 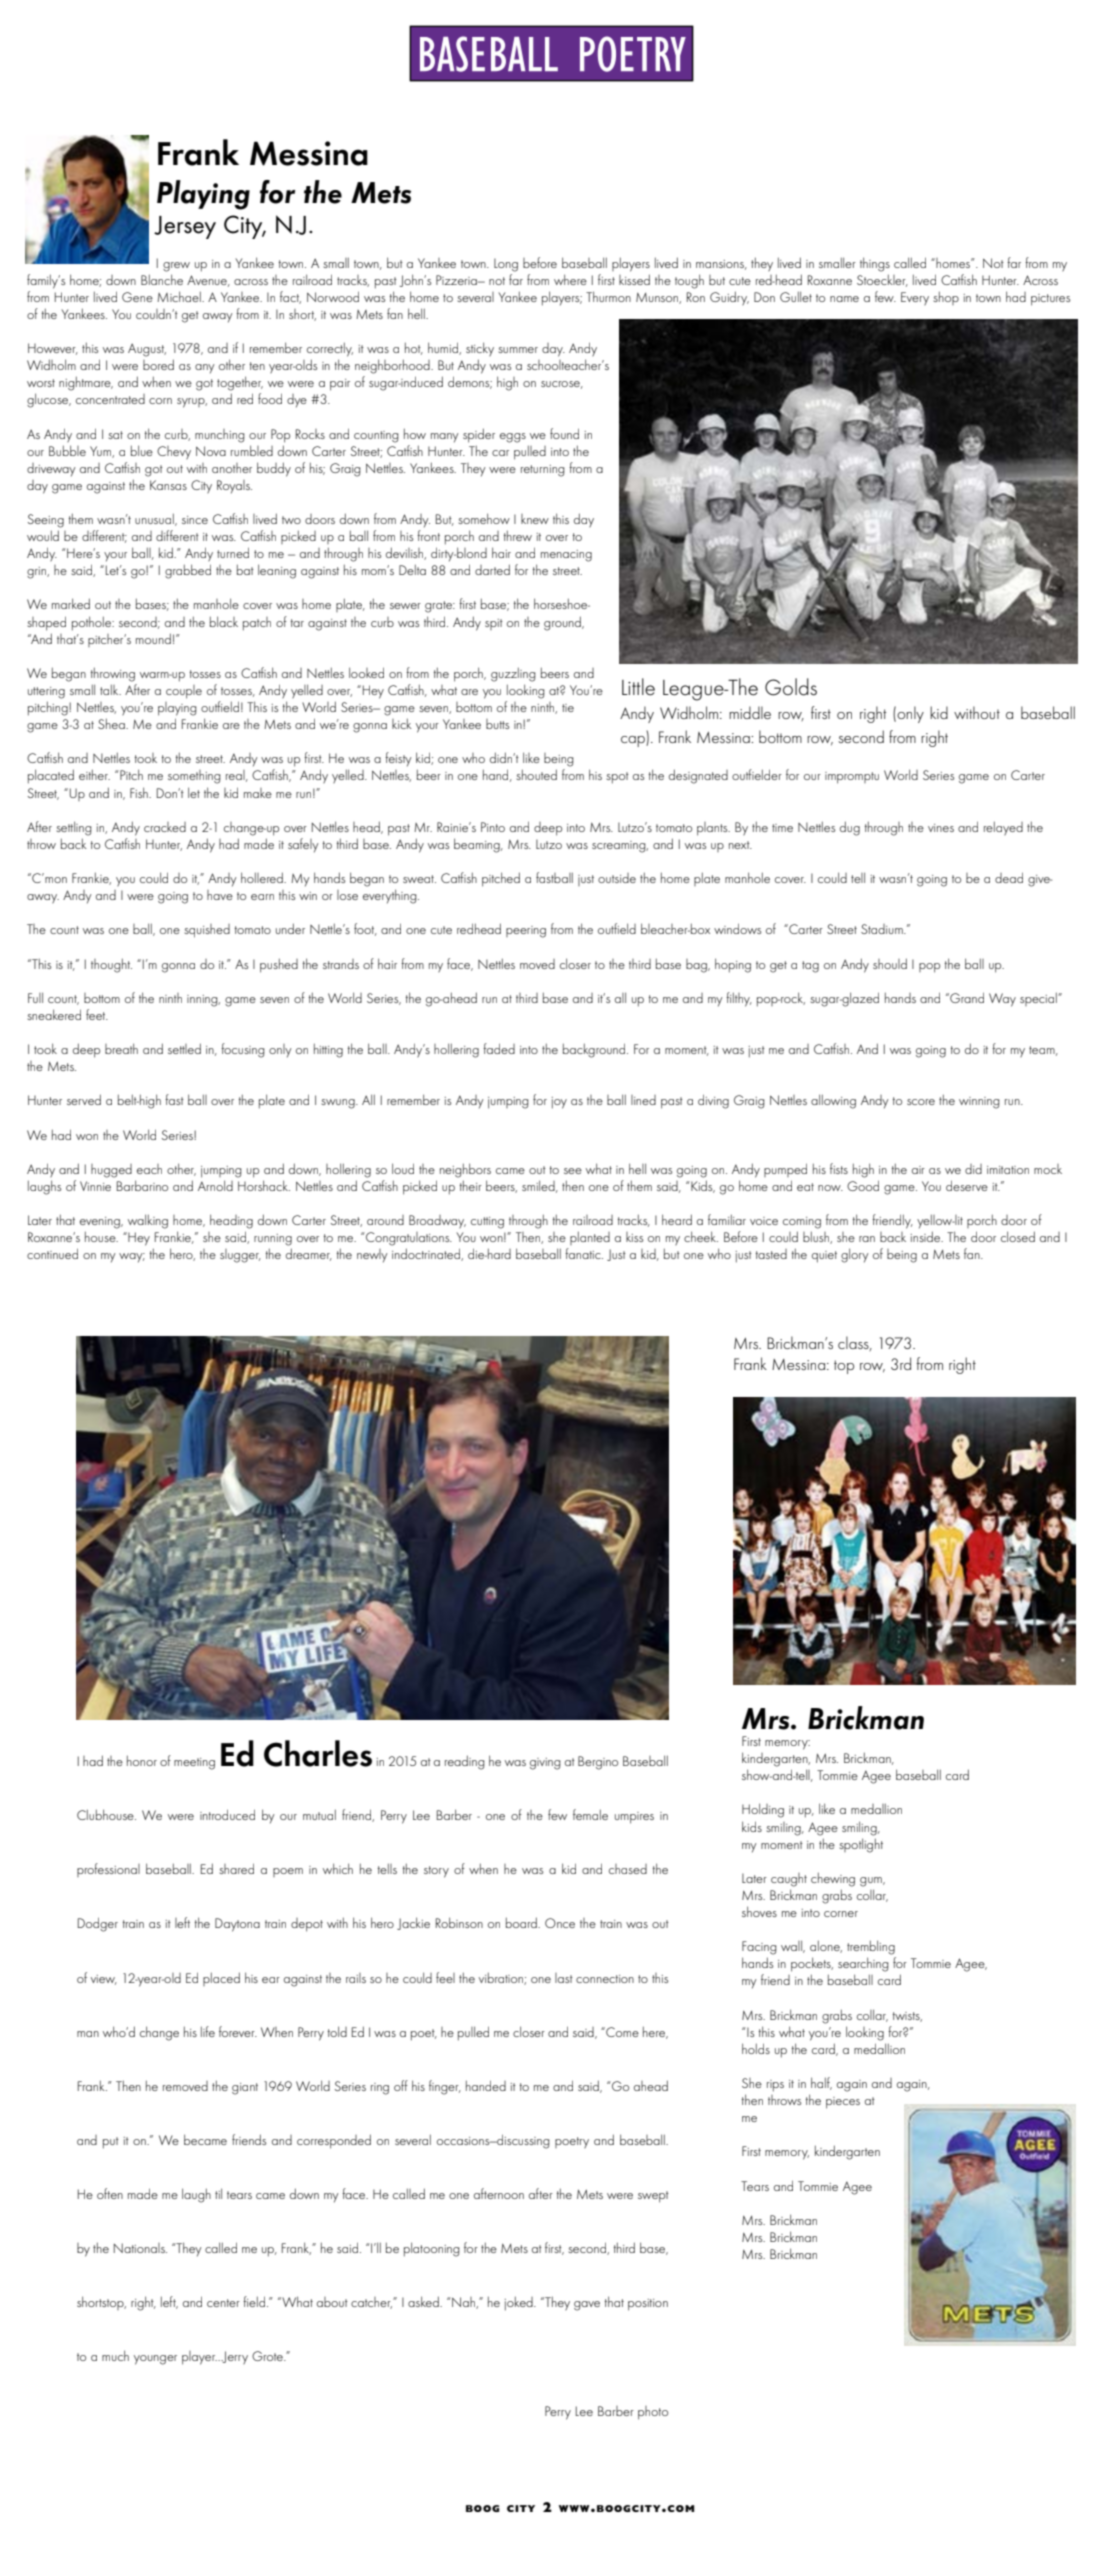 I want to click on Blanche, so click(x=162, y=279).
